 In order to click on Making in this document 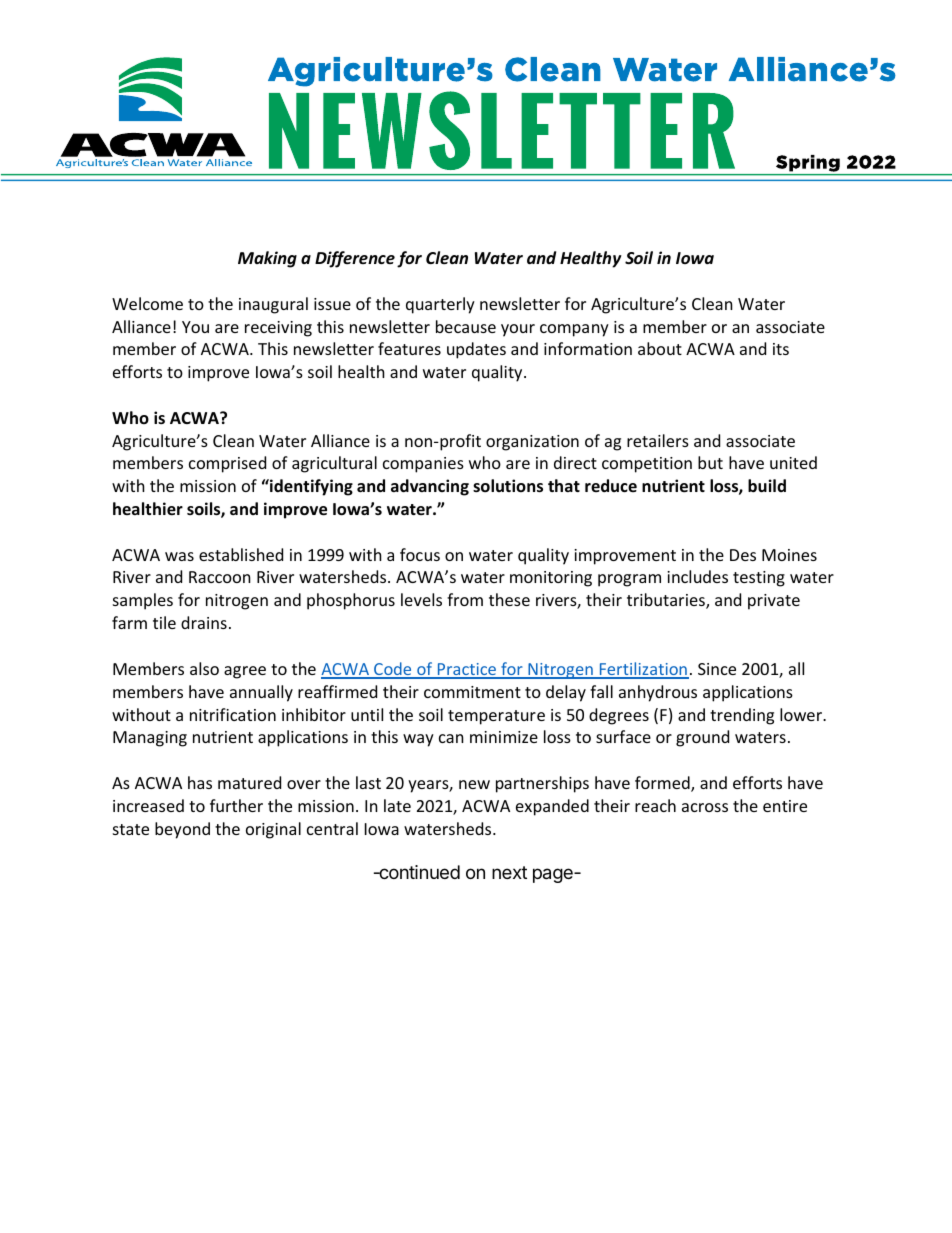, I will do `click(267, 259)`.
